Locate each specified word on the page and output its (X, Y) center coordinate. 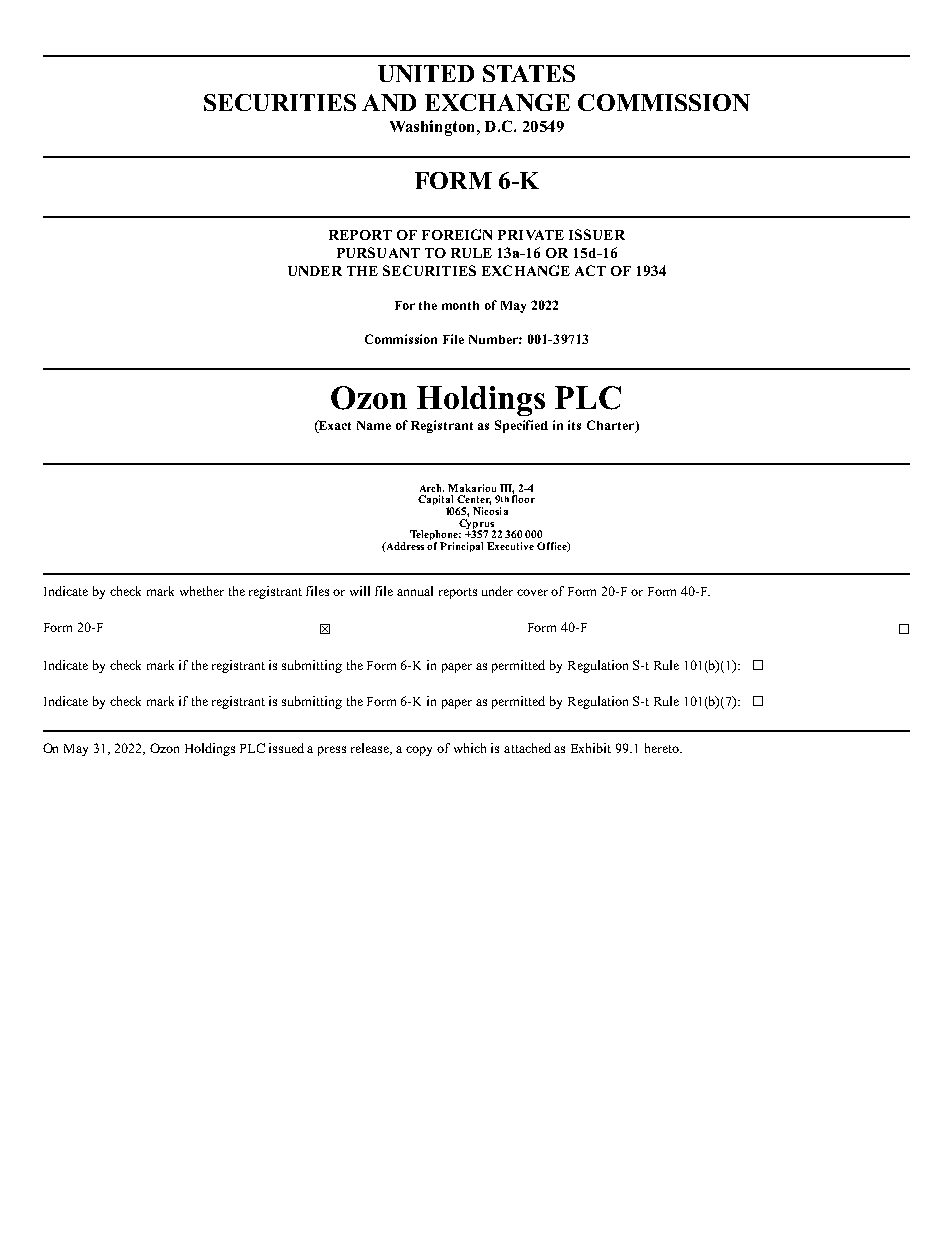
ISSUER (597, 234)
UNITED (426, 73)
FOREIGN (457, 234)
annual (415, 591)
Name (374, 425)
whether (202, 591)
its (574, 425)
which (470, 748)
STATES (529, 73)
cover (532, 592)
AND (389, 102)
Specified (521, 426)
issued (286, 748)
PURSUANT (378, 252)
